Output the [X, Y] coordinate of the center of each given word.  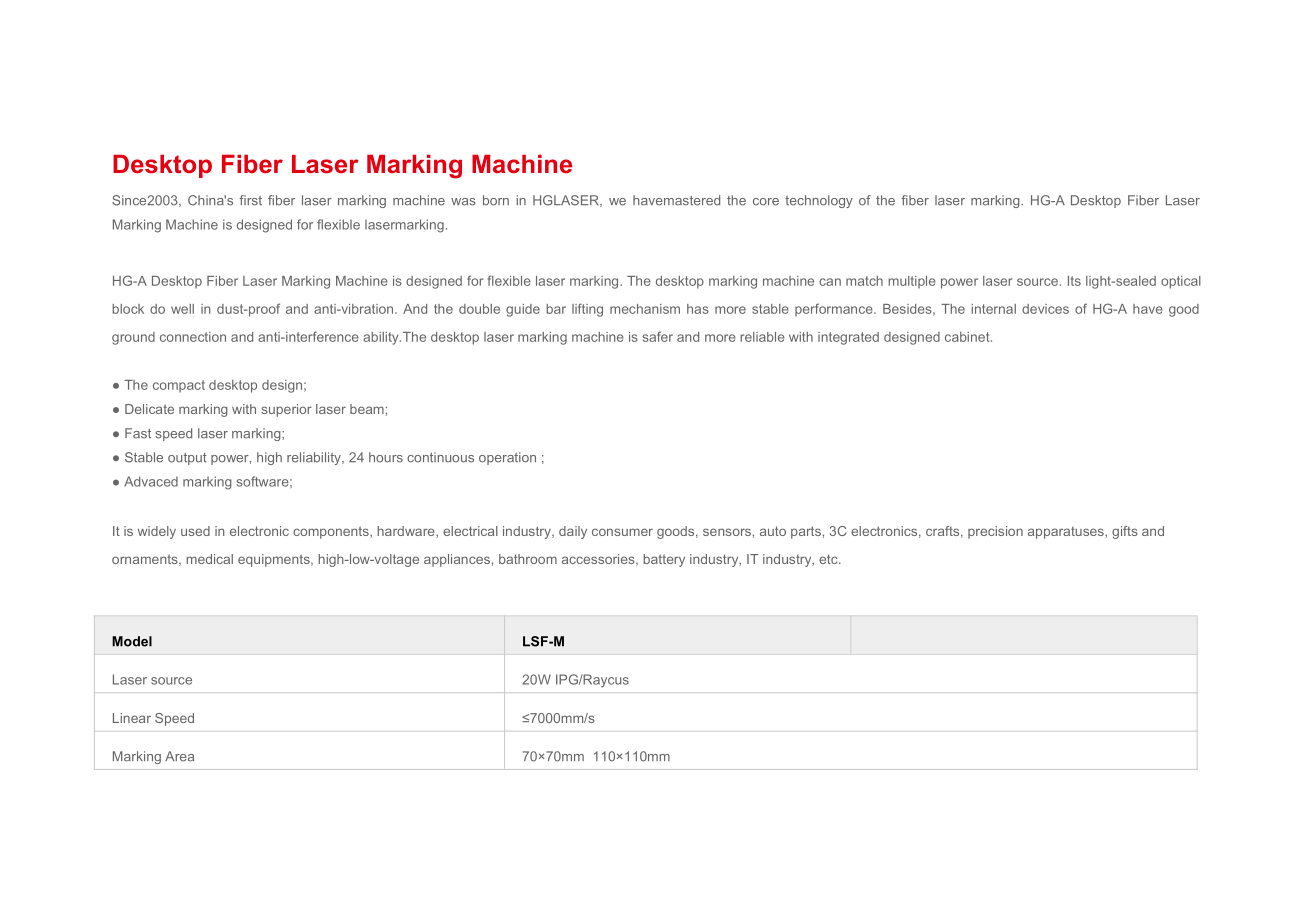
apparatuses [1067, 533]
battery [664, 560]
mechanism [645, 309]
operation [507, 458]
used [195, 531]
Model [132, 641]
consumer [622, 532]
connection [193, 337]
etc [829, 559]
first [250, 200]
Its [1074, 281]
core [766, 202]
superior [286, 410]
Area [179, 756]
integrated [848, 338]
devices [1045, 309]
